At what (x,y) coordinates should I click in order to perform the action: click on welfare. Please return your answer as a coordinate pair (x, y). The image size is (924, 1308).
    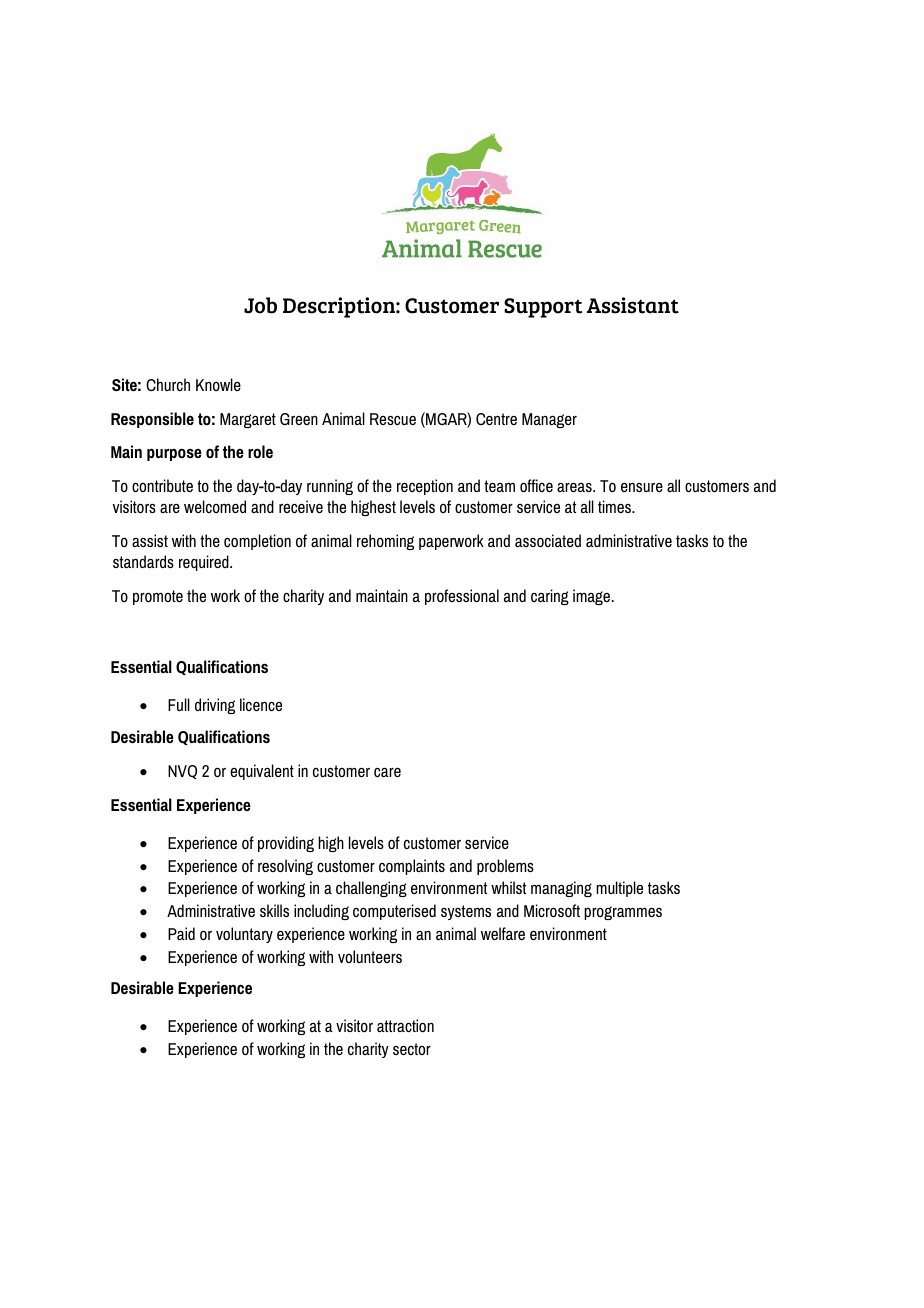
    Looking at the image, I should click on (503, 933).
